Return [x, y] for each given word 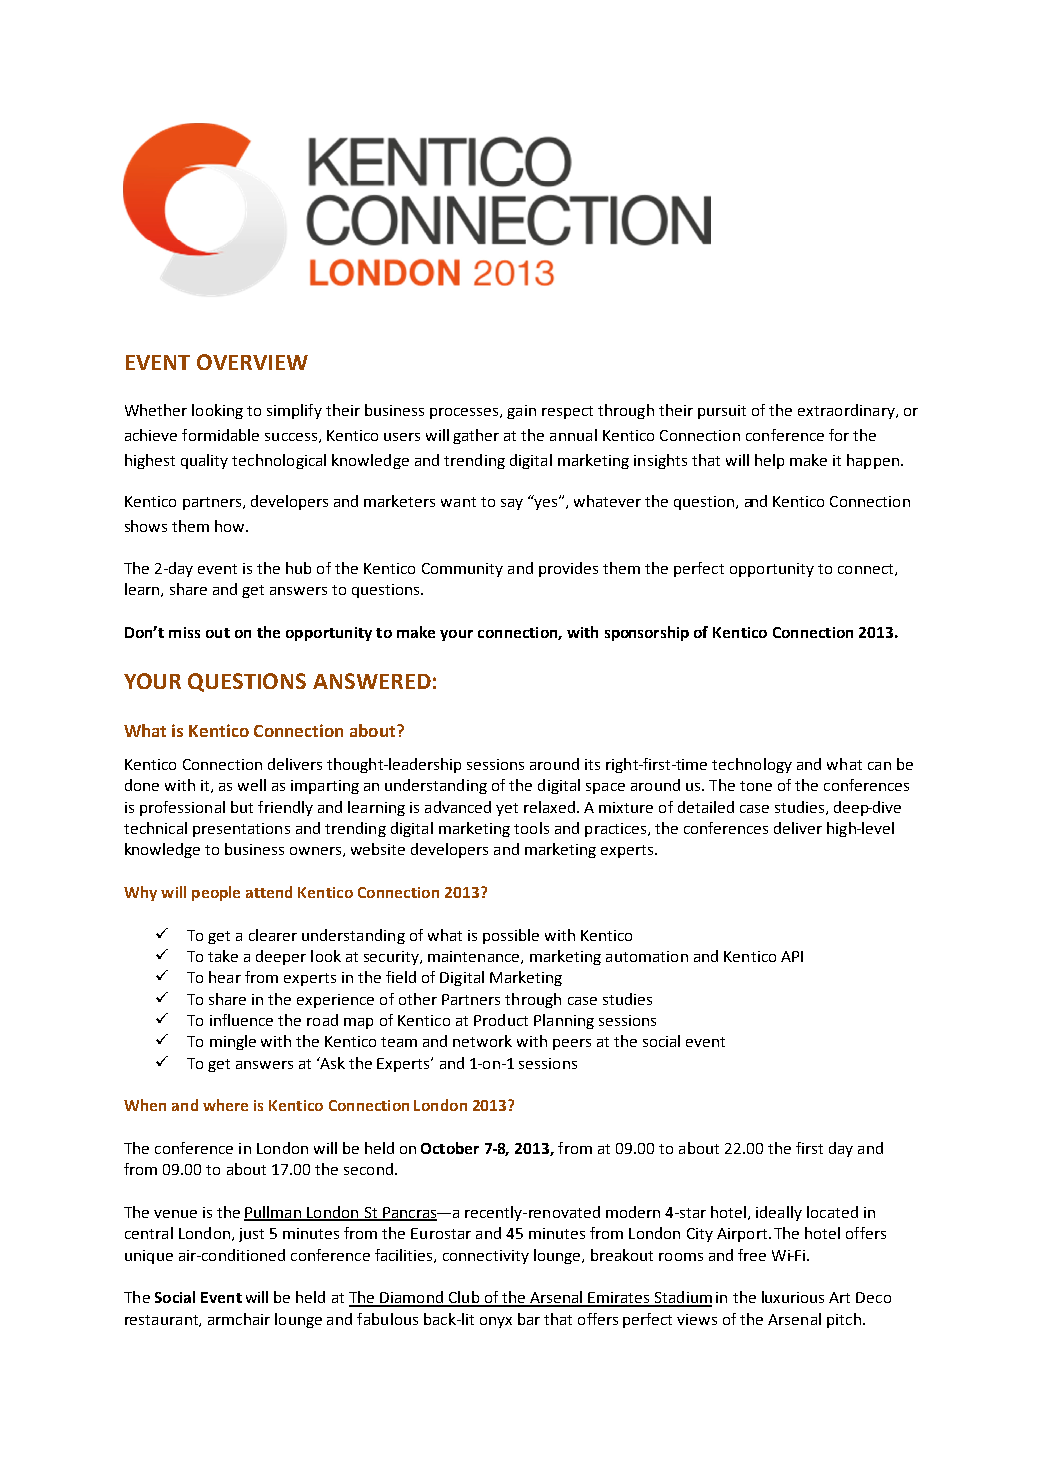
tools [531, 828]
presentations [241, 830]
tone [756, 786]
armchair [239, 1319]
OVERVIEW [252, 362]
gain [521, 412]
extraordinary [847, 411]
